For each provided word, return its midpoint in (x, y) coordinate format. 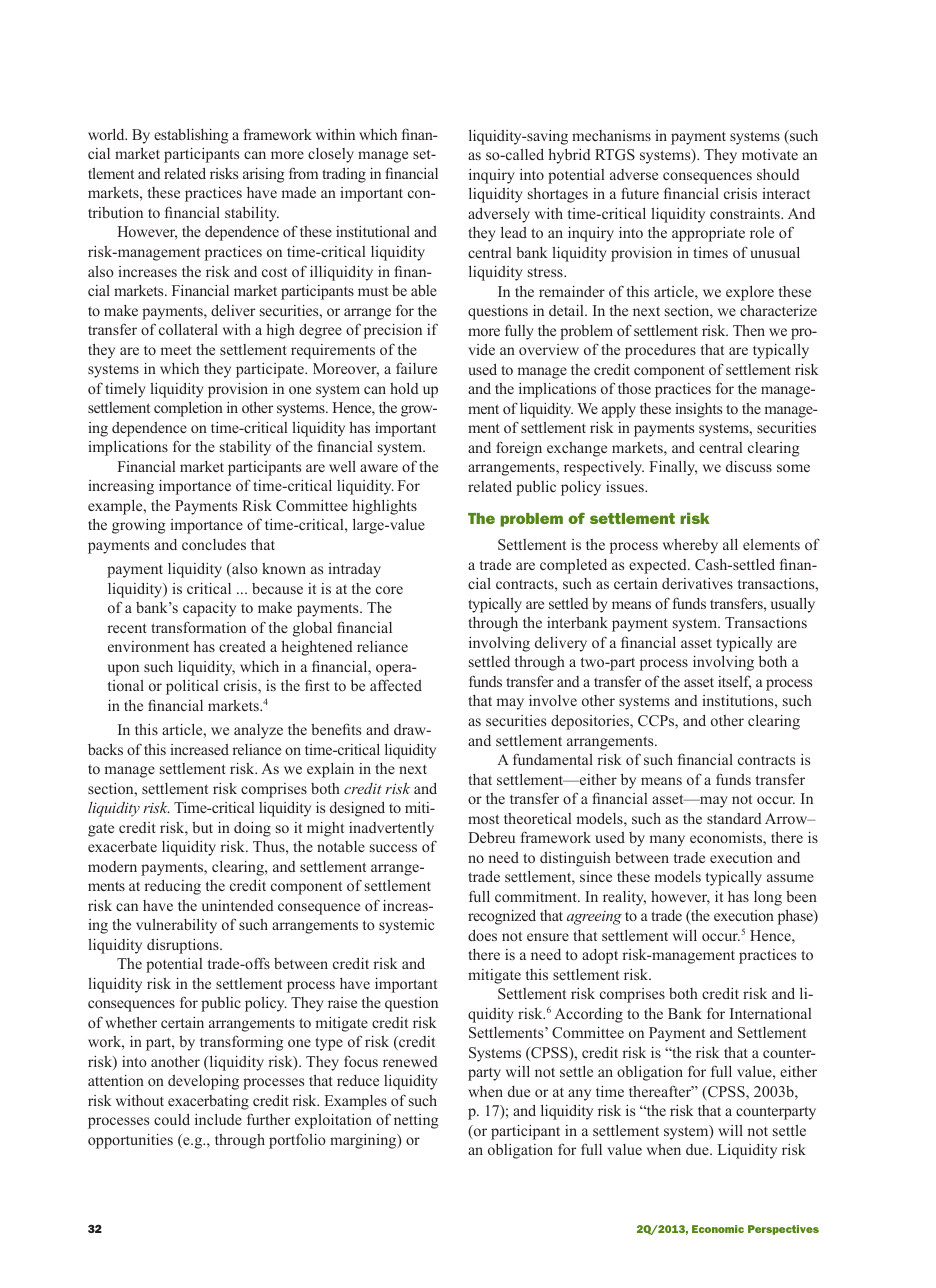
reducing (172, 887)
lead (514, 232)
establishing (191, 136)
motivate (770, 154)
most (483, 819)
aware (379, 468)
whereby (690, 546)
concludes (214, 544)
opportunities (130, 1141)
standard (734, 818)
